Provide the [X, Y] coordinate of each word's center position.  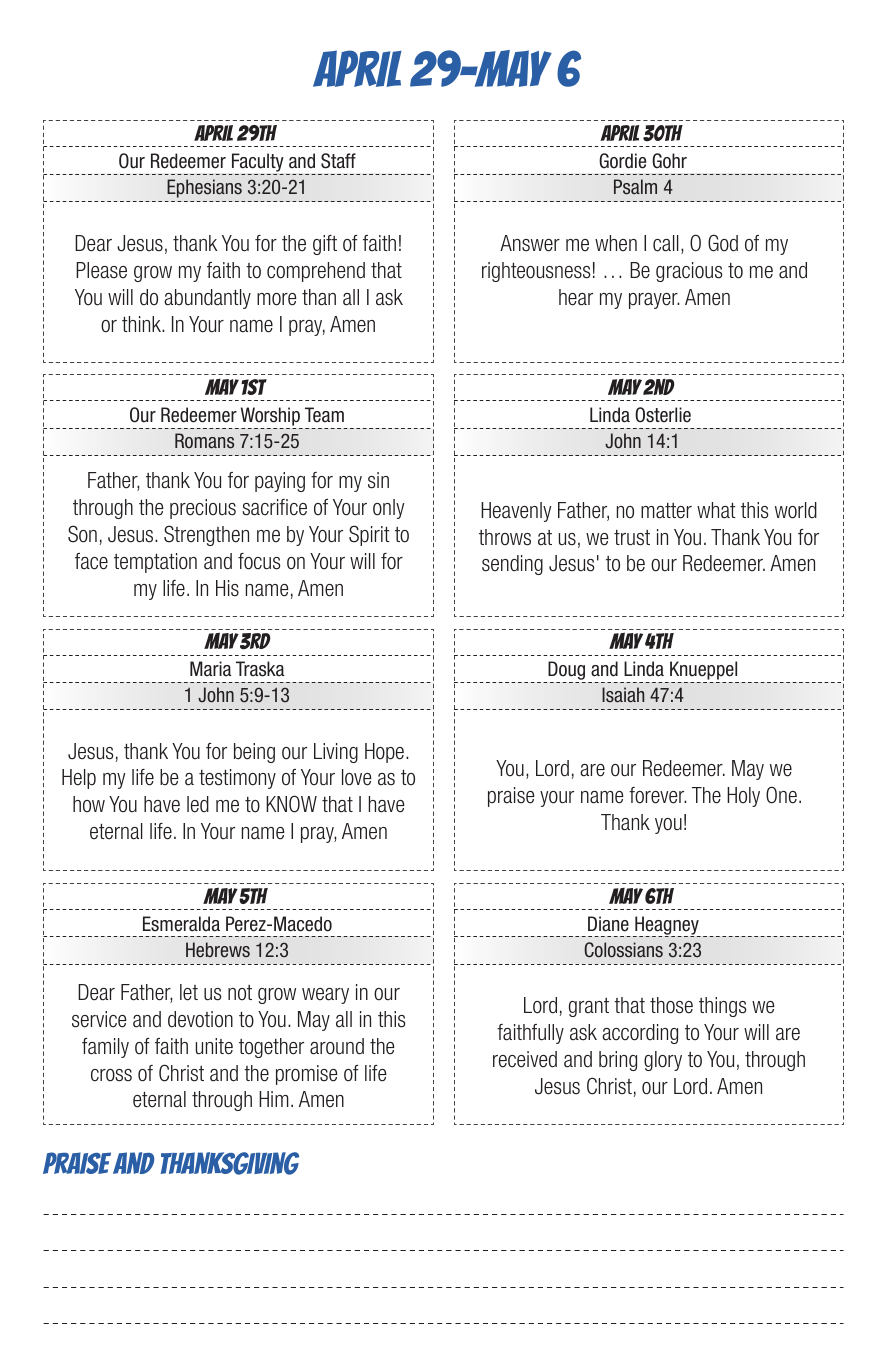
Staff [338, 161]
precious [203, 509]
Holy [743, 797]
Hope [384, 753]
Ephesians [204, 188]
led [198, 804]
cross [111, 1075]
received [525, 1059]
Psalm [635, 187]
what [716, 510]
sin [378, 480]
